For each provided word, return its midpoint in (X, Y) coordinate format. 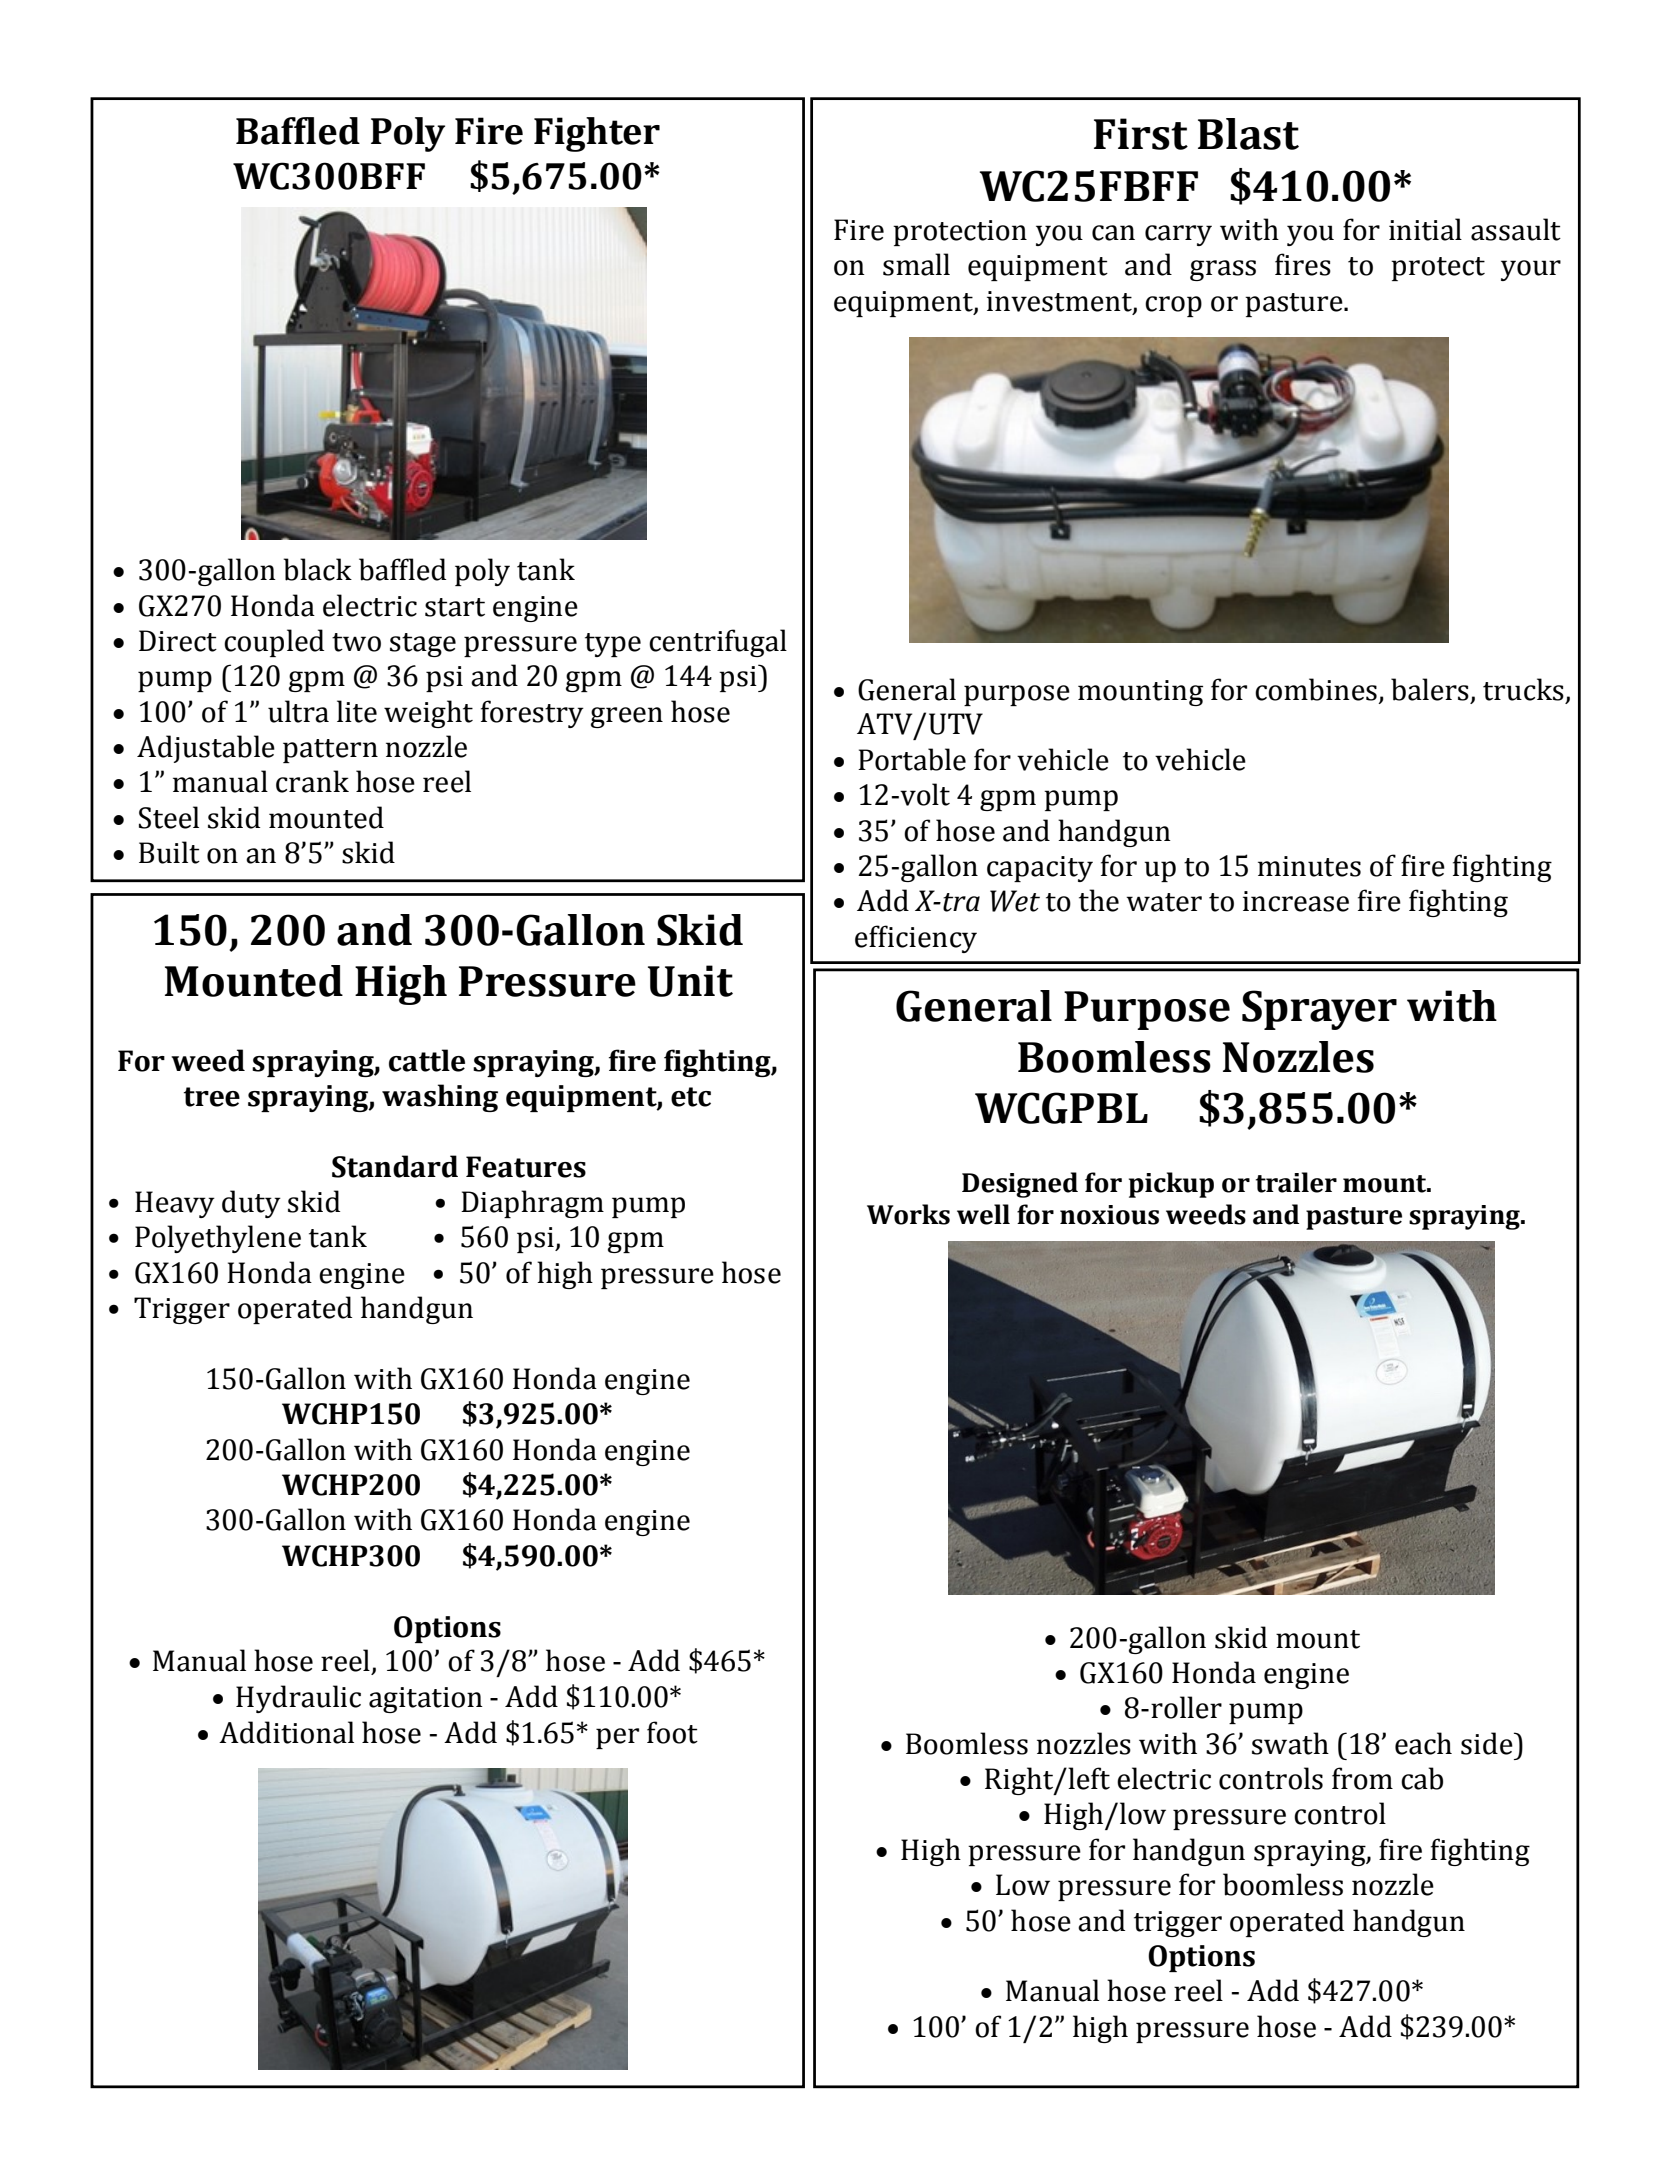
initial (1425, 229)
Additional (286, 1732)
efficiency (916, 939)
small (916, 264)
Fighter (597, 134)
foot (672, 1732)
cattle (427, 1060)
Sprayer (1319, 1010)
